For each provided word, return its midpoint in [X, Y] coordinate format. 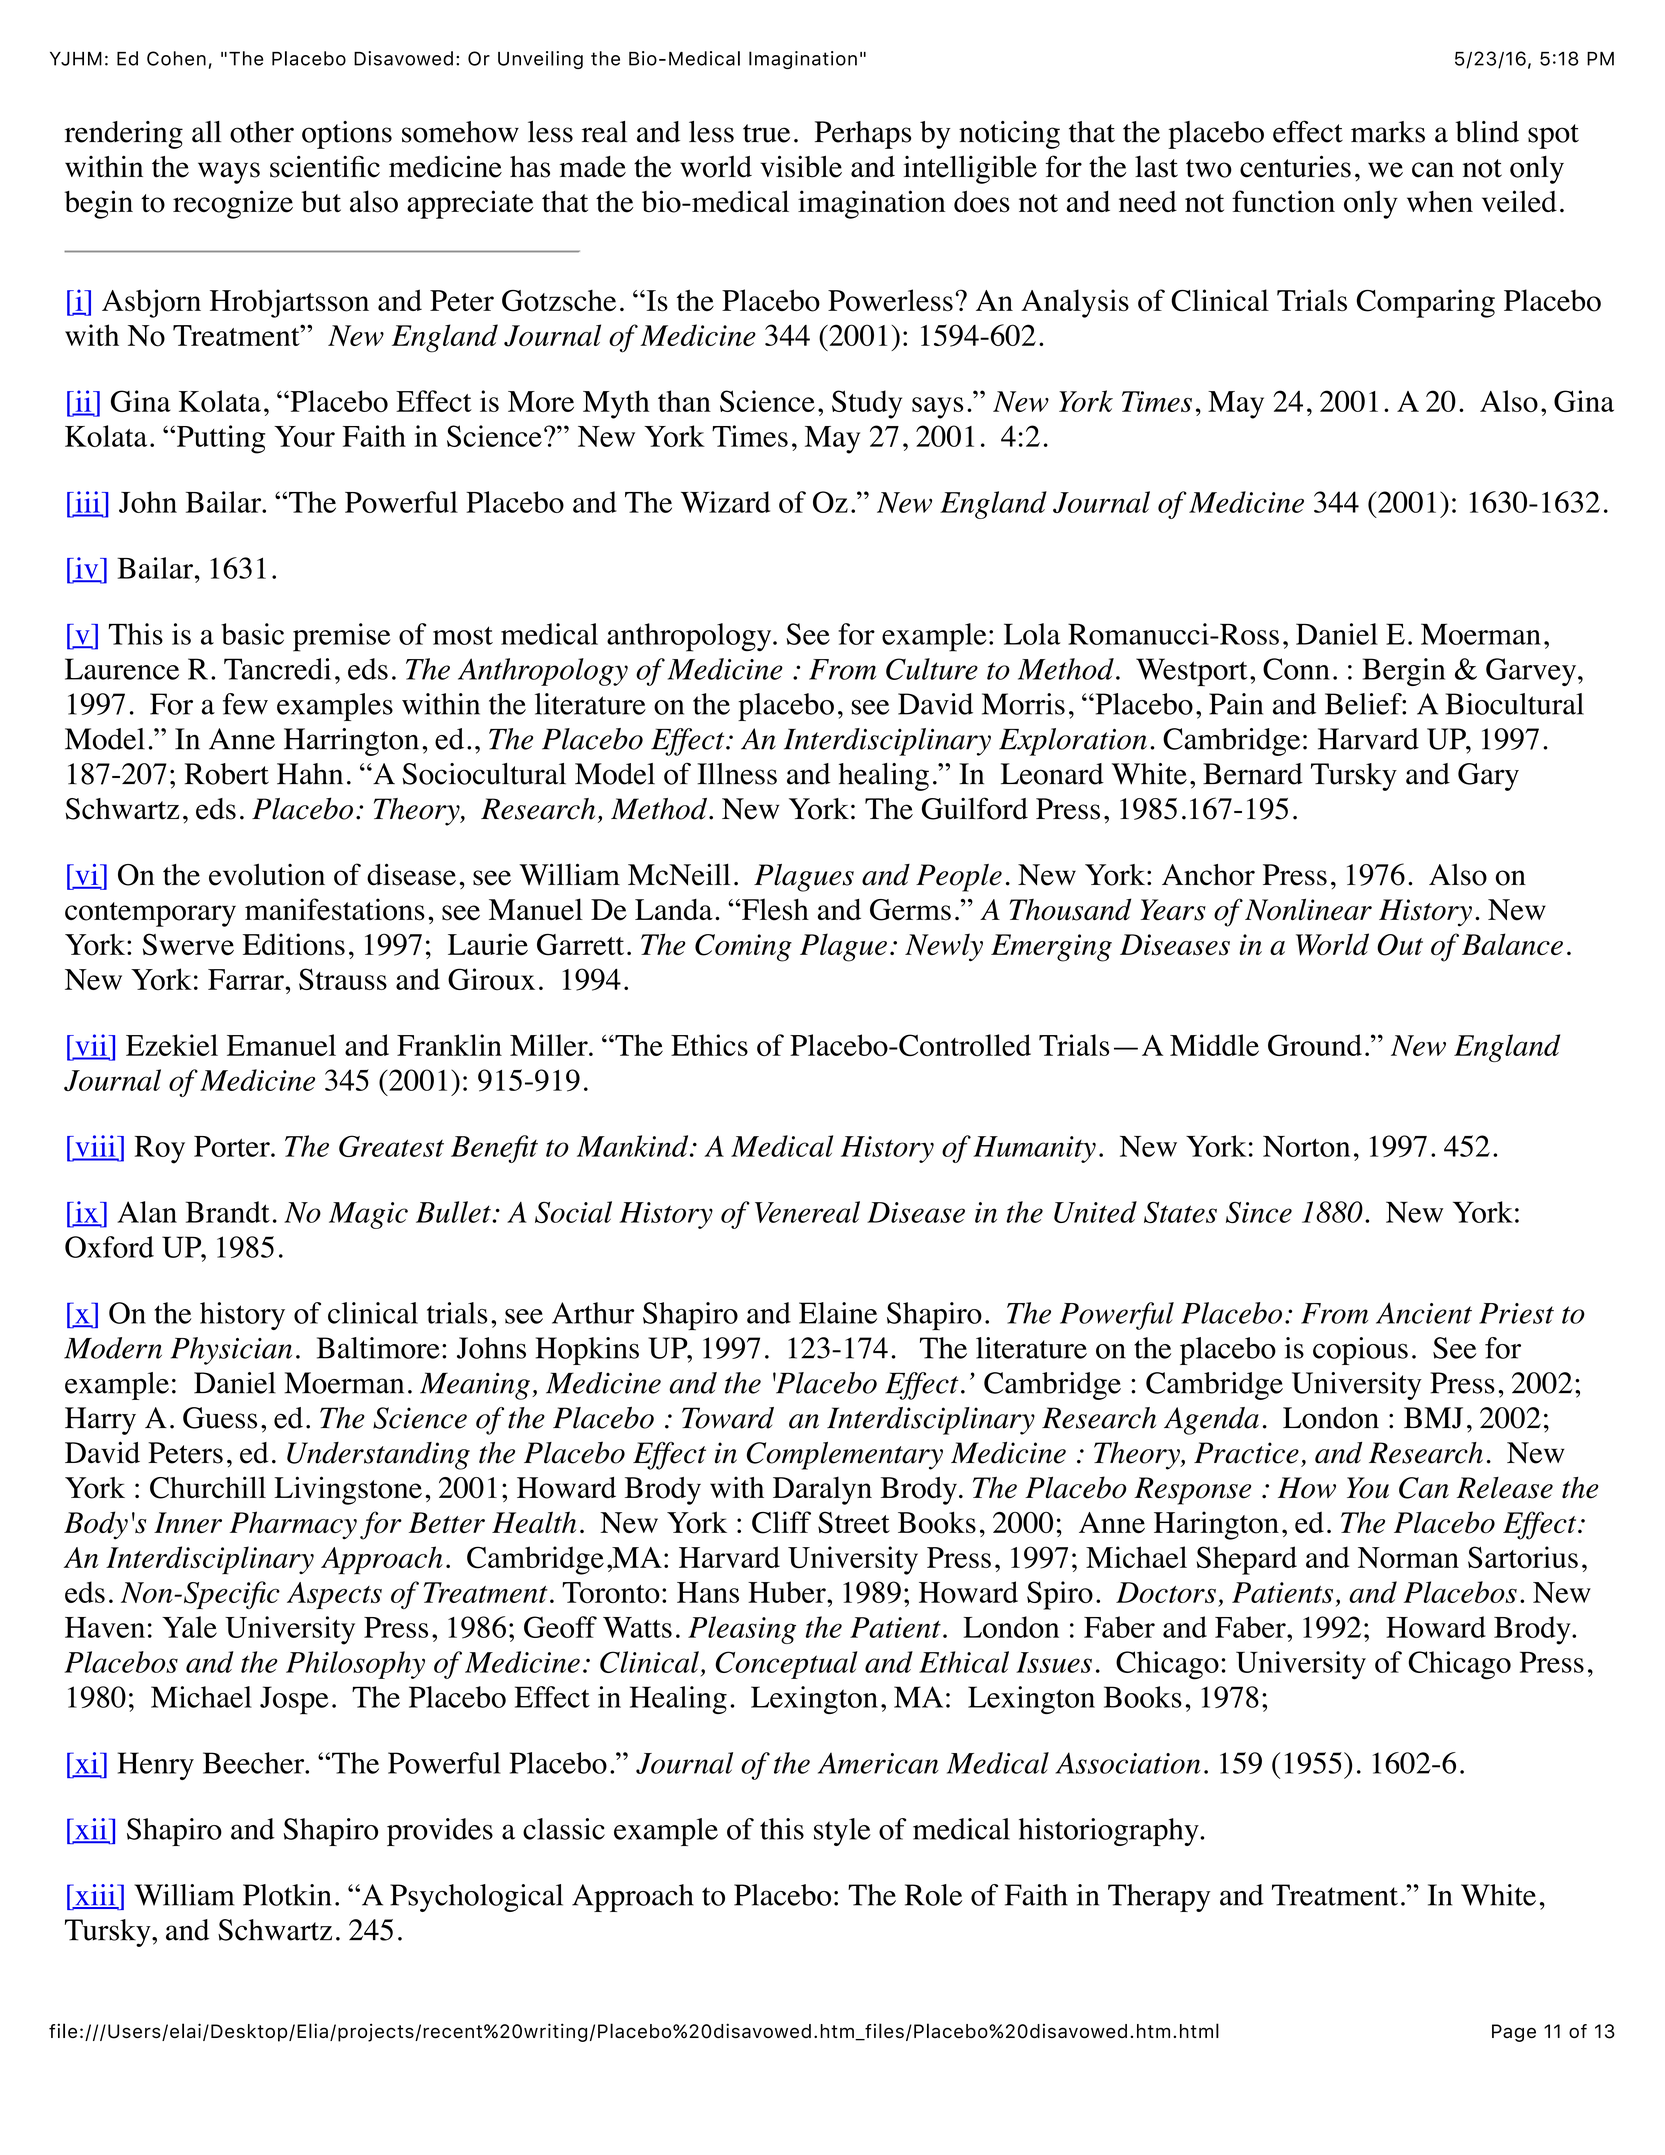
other [262, 132]
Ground [1315, 1045]
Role [933, 1895]
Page [1514, 2033]
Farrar [247, 979]
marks [1388, 132]
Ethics [709, 1045]
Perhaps [863, 135]
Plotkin [287, 1895]
